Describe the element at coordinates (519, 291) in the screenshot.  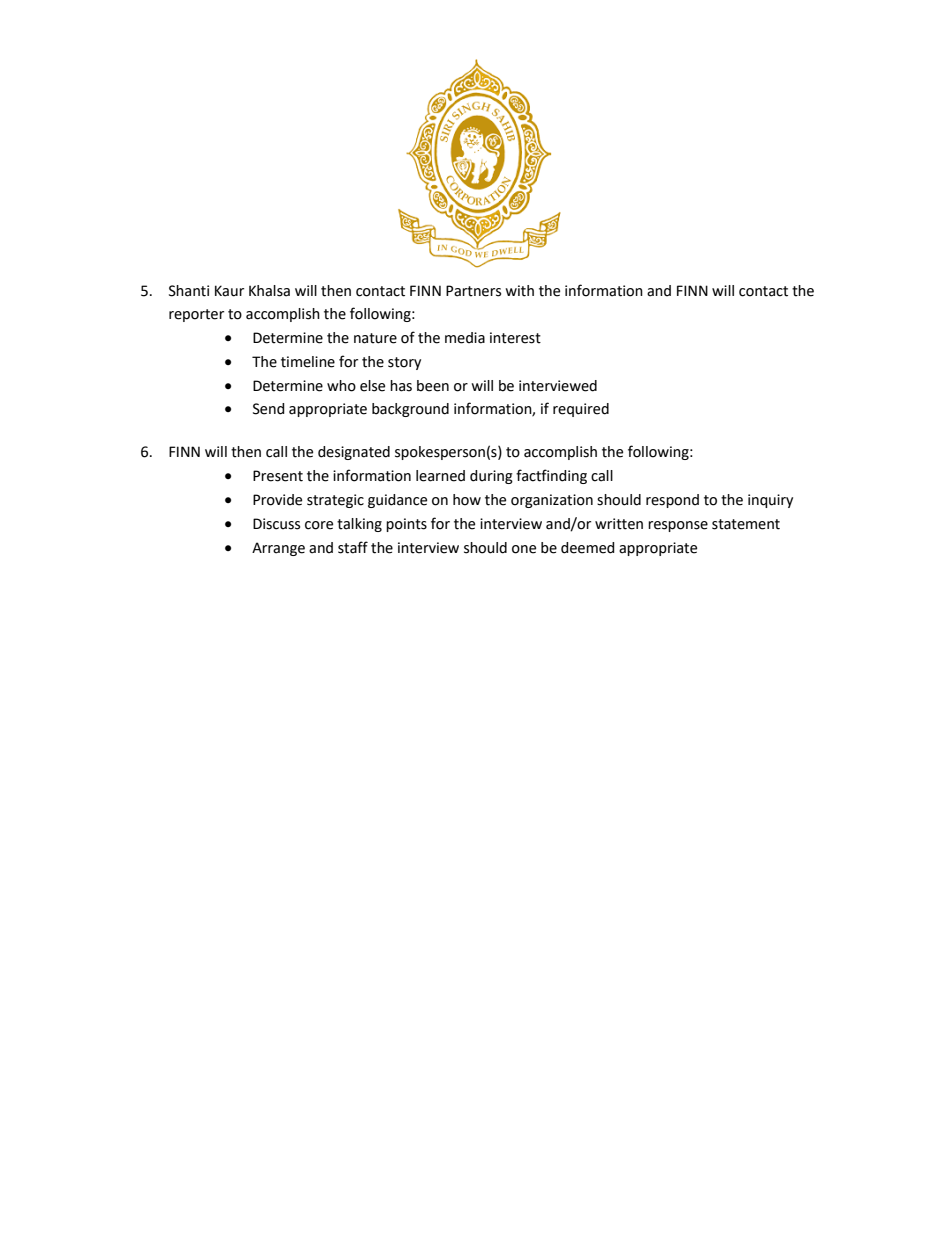
I see `with` at that location.
